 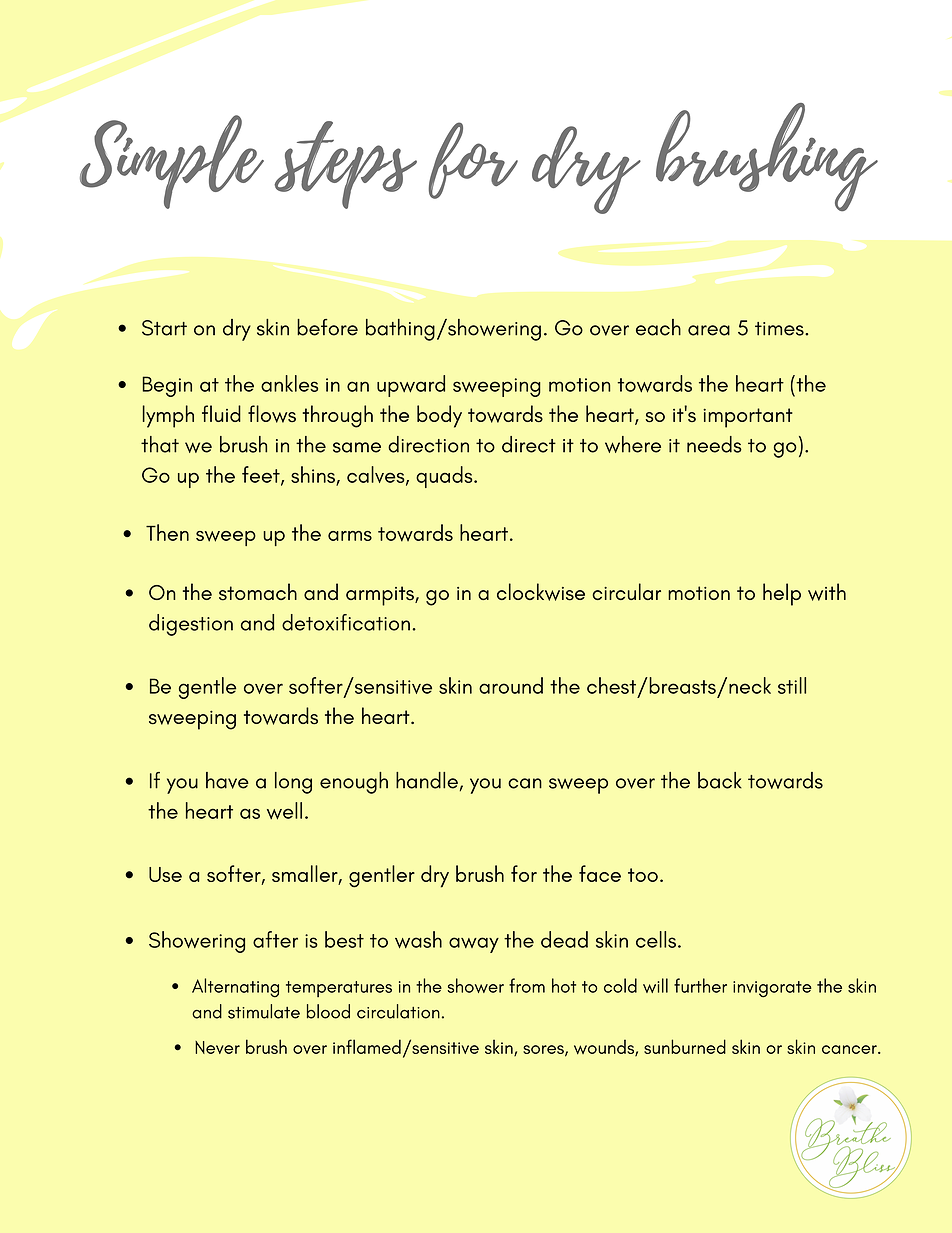 I want to click on help, so click(x=782, y=594).
